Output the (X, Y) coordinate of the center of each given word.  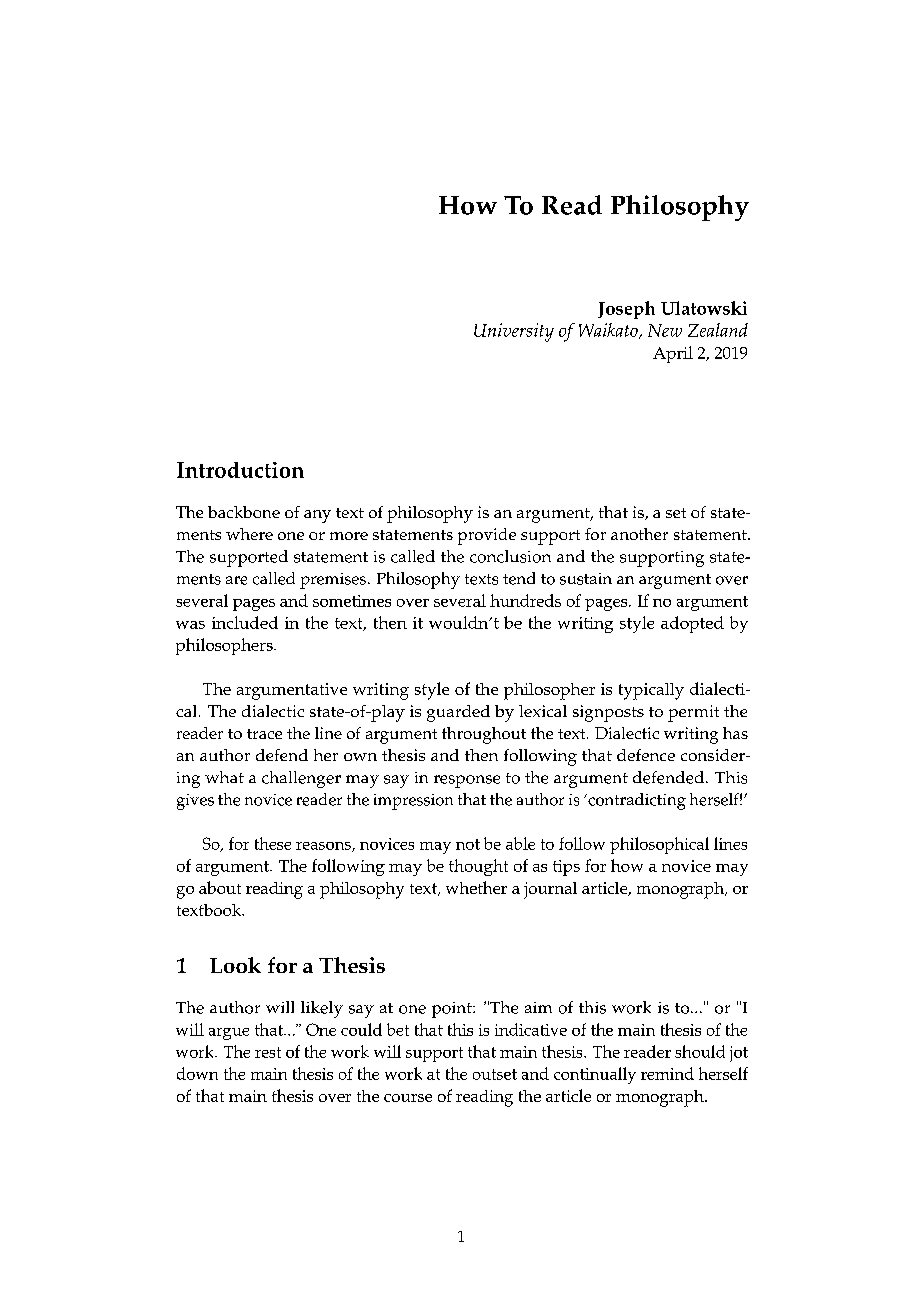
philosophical (659, 845)
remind (667, 1073)
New (665, 330)
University (514, 332)
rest (268, 1052)
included (245, 622)
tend (519, 578)
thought (478, 867)
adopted (692, 624)
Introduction (240, 470)
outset (495, 1074)
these (273, 843)
